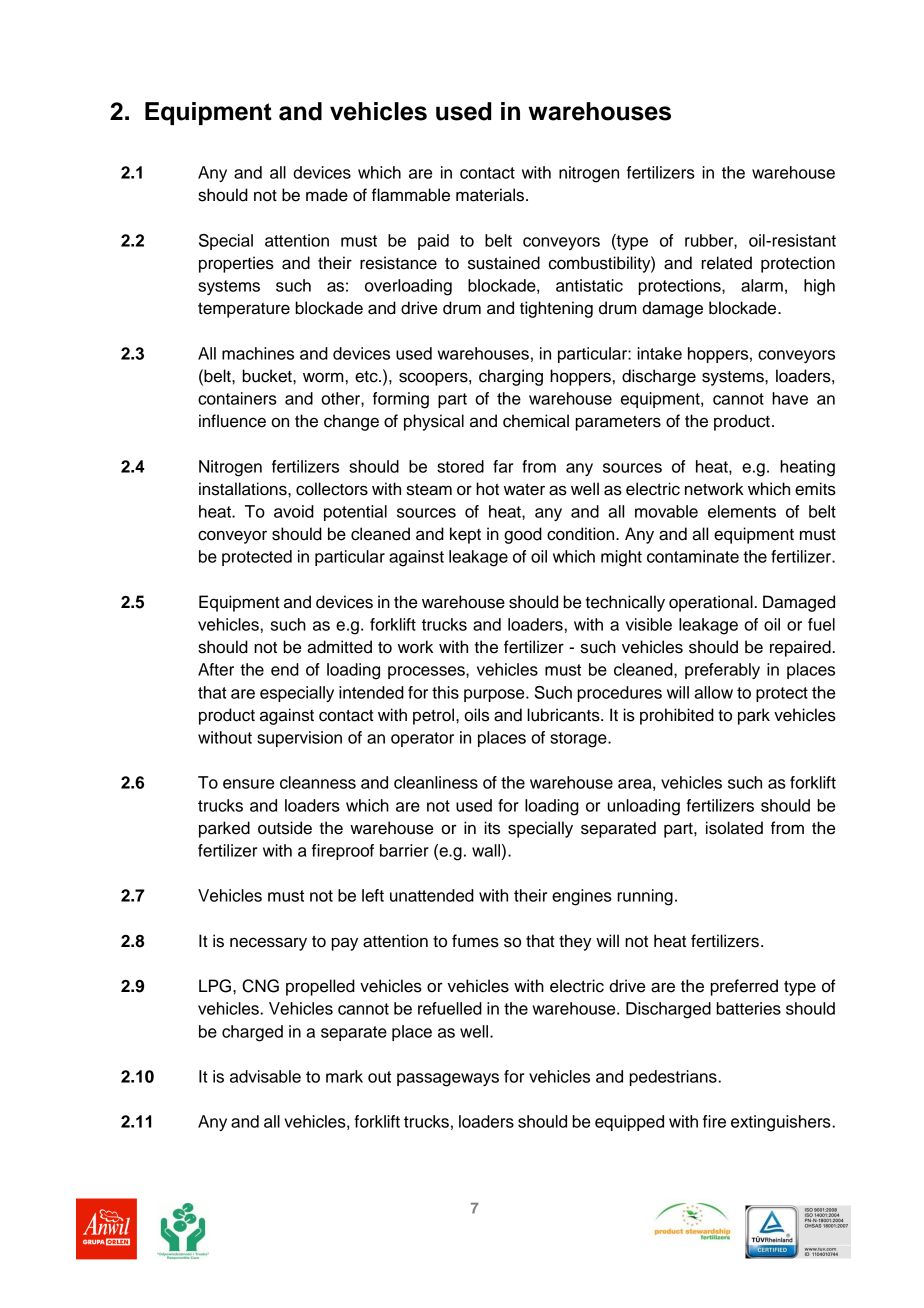 Image resolution: width=924 pixels, height=1308 pixels. Describe the element at coordinates (265, 1076) in the image. I see `advisable` at that location.
